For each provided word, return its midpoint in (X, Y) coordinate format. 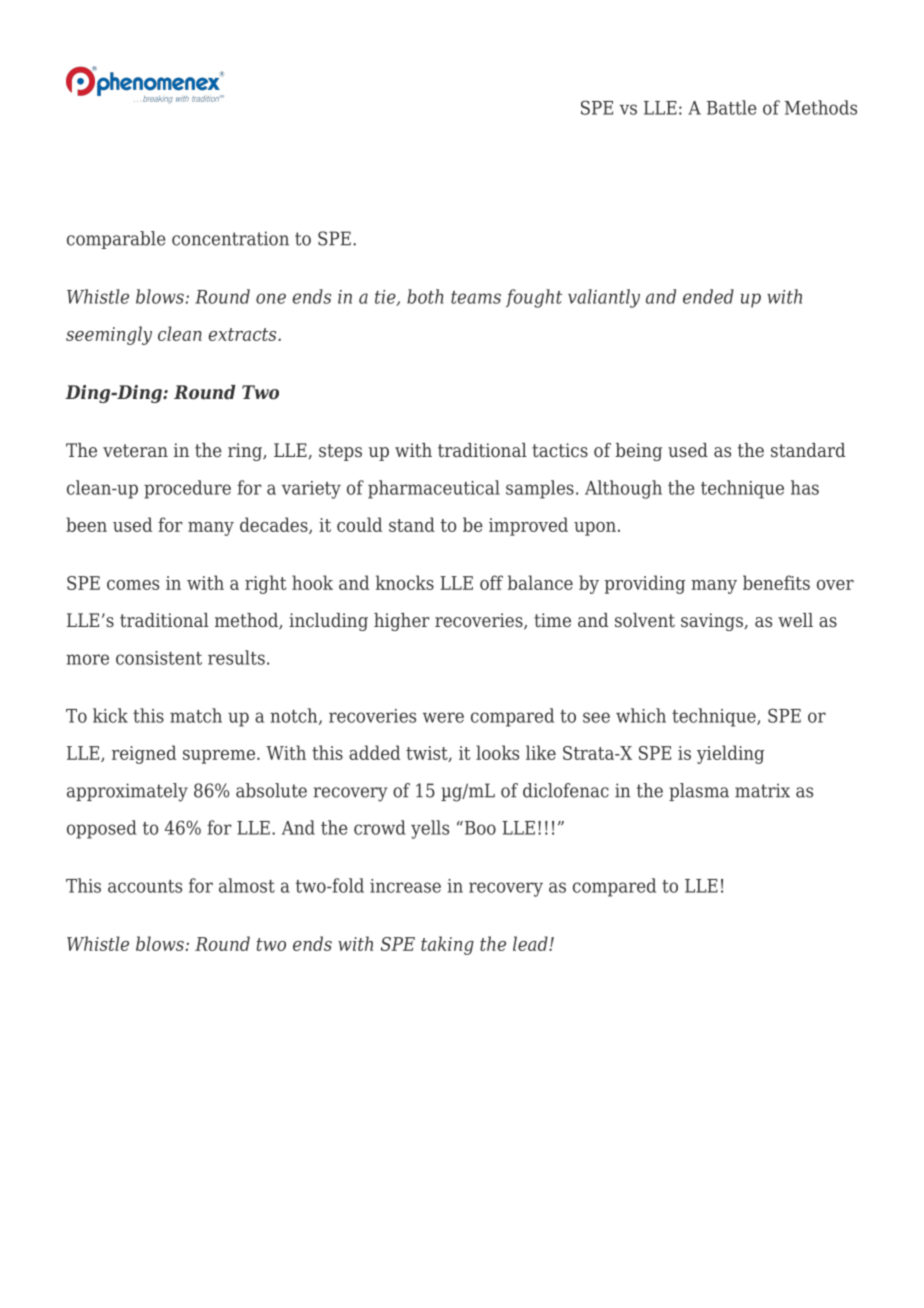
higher (402, 622)
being (638, 452)
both (425, 296)
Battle (732, 107)
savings (713, 622)
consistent (159, 658)
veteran (135, 450)
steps (340, 452)
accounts (145, 886)
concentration (230, 238)
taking (447, 945)
